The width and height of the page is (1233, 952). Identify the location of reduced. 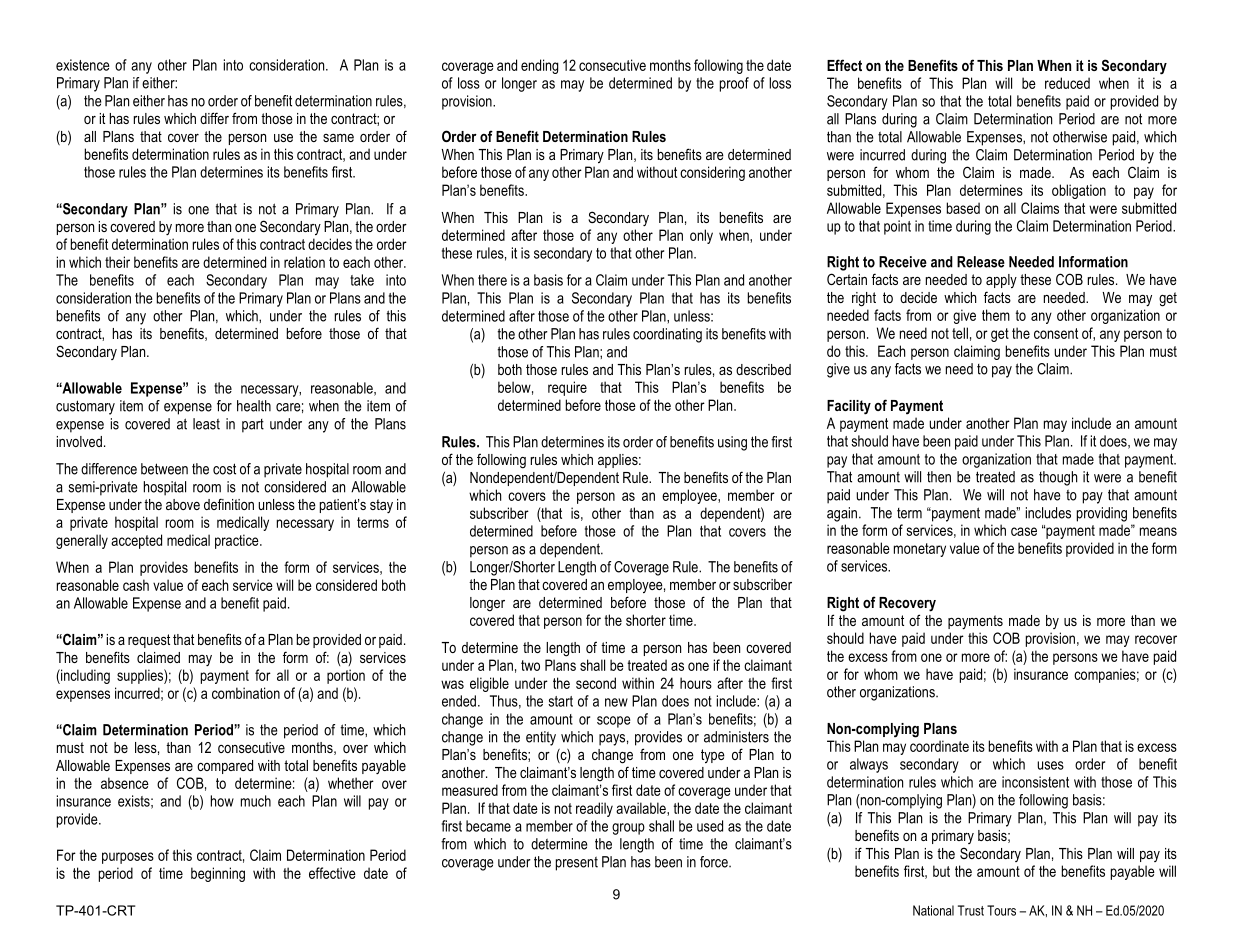
(1067, 83).
